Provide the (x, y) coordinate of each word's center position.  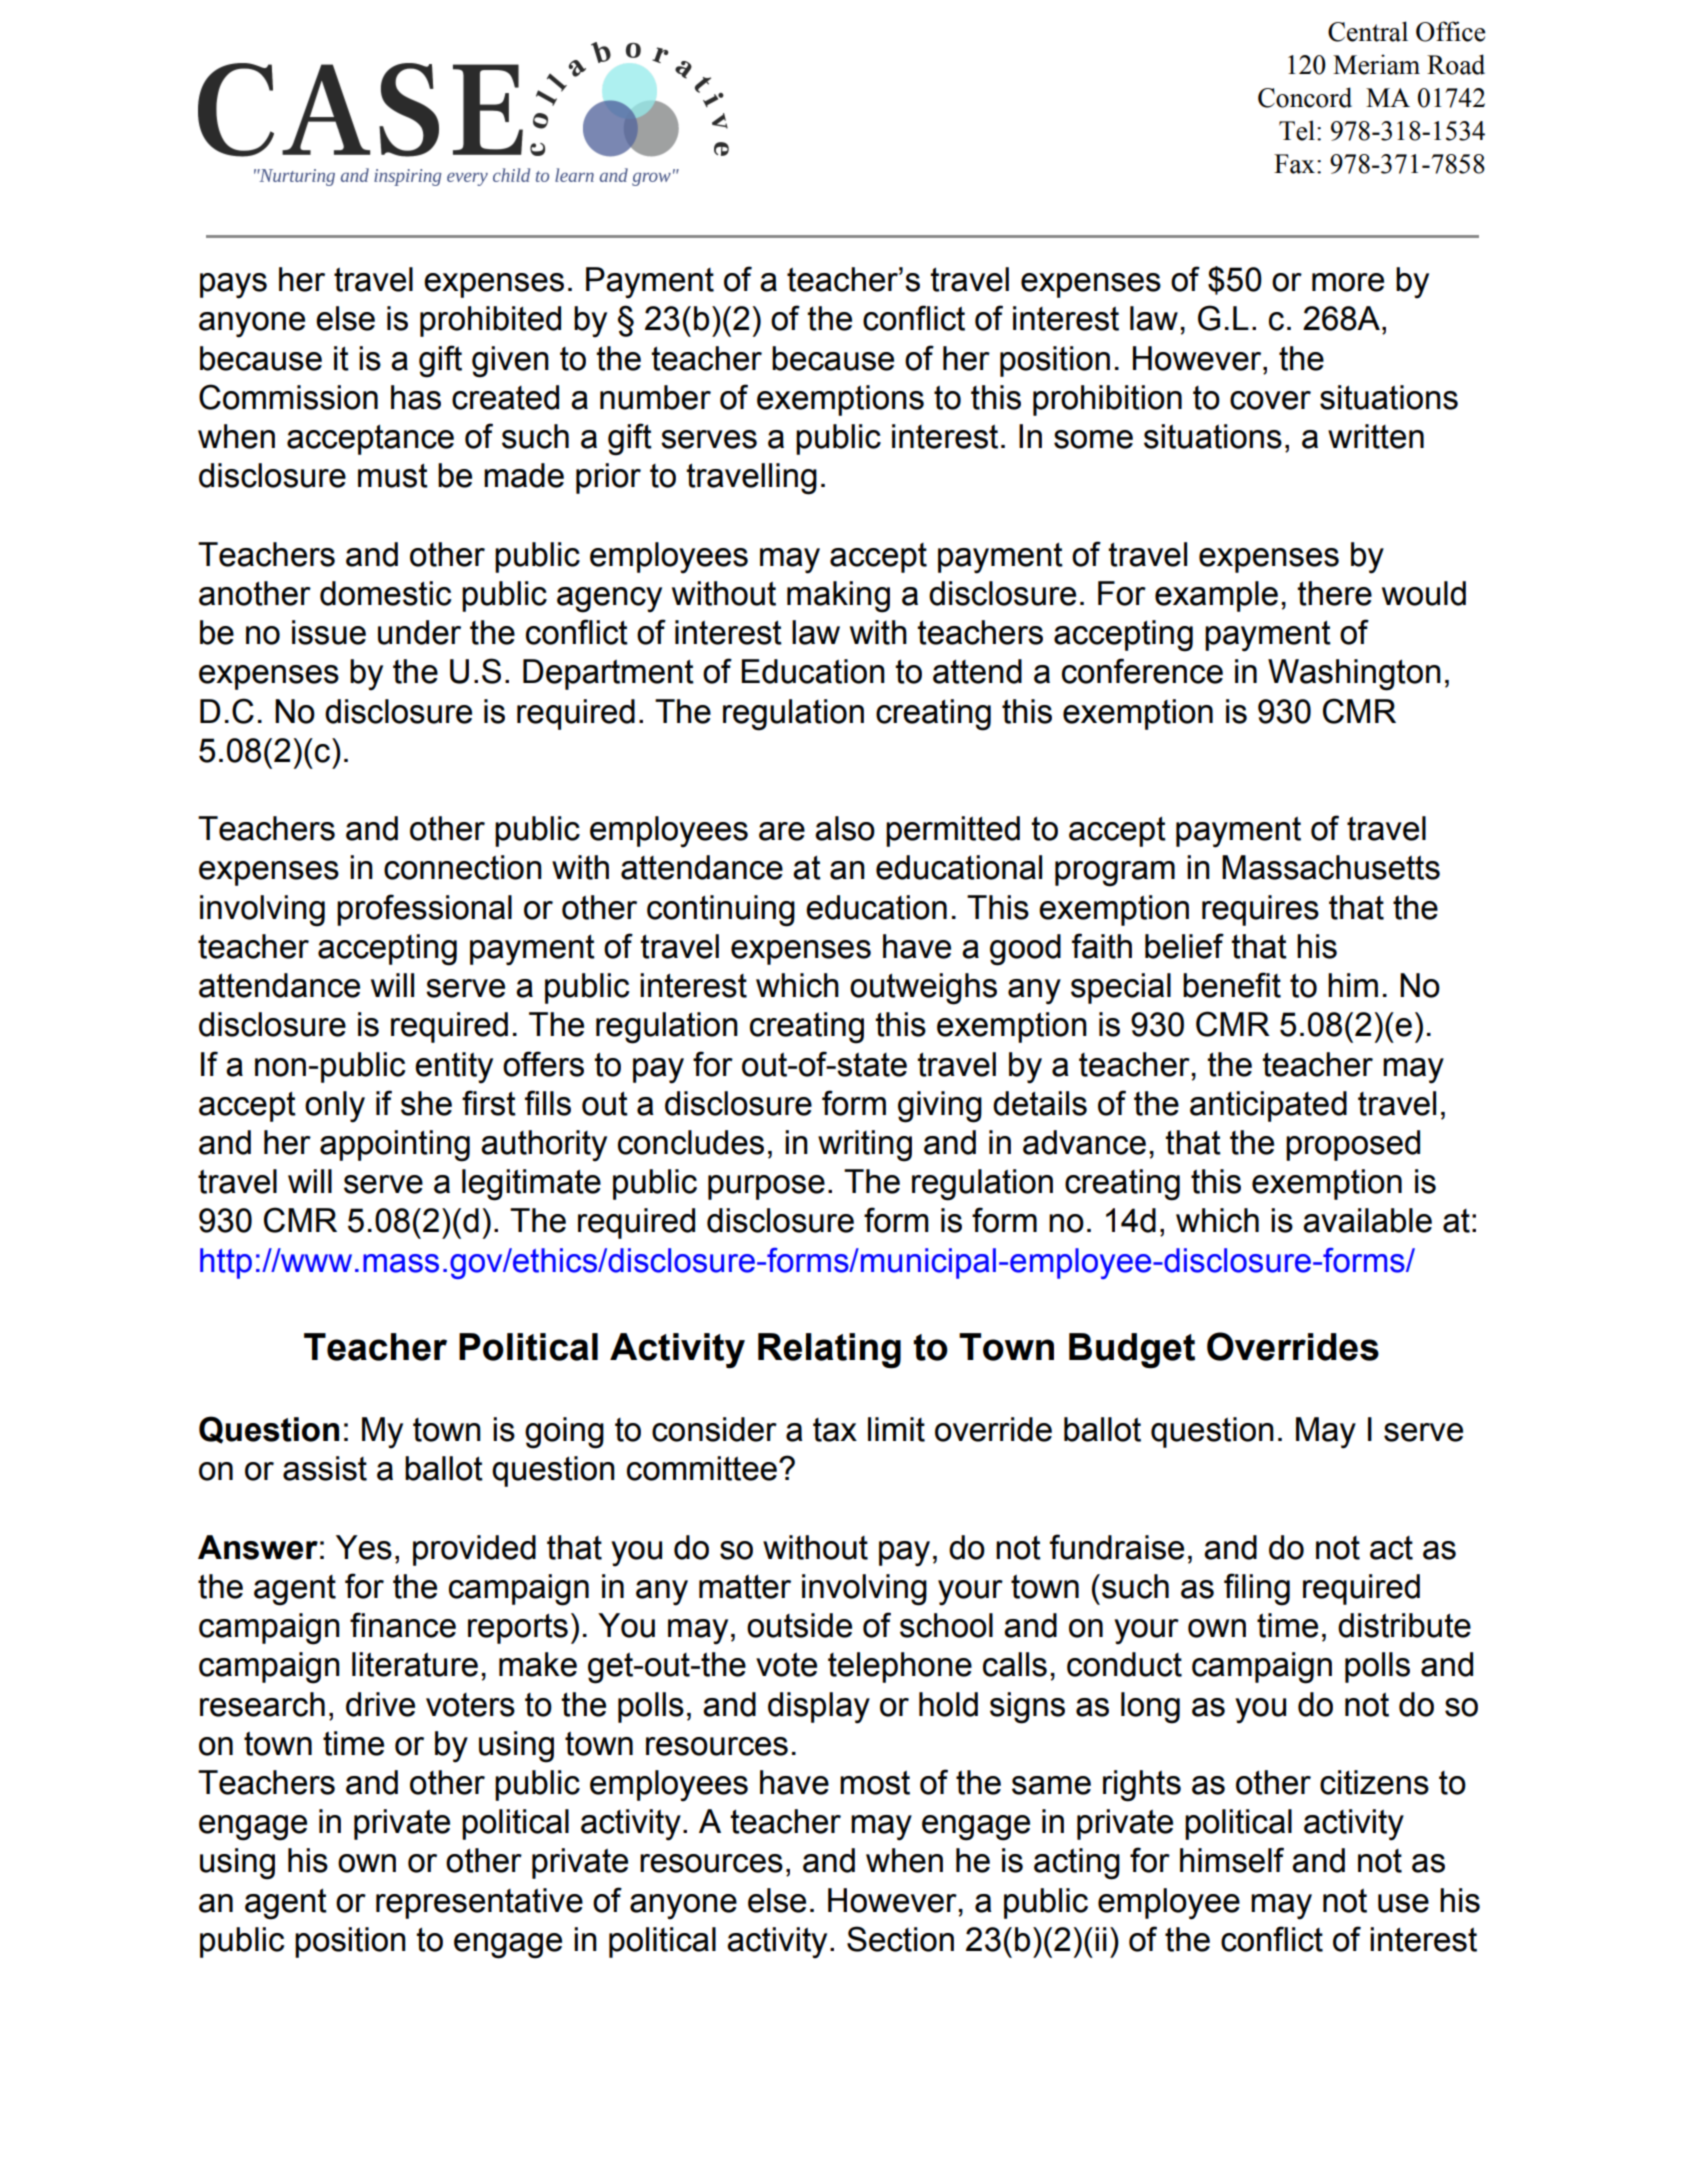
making (838, 597)
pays (233, 286)
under (419, 632)
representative (479, 1903)
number (655, 397)
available (1367, 1220)
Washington (1354, 675)
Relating (829, 1350)
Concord (1305, 97)
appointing (395, 1146)
